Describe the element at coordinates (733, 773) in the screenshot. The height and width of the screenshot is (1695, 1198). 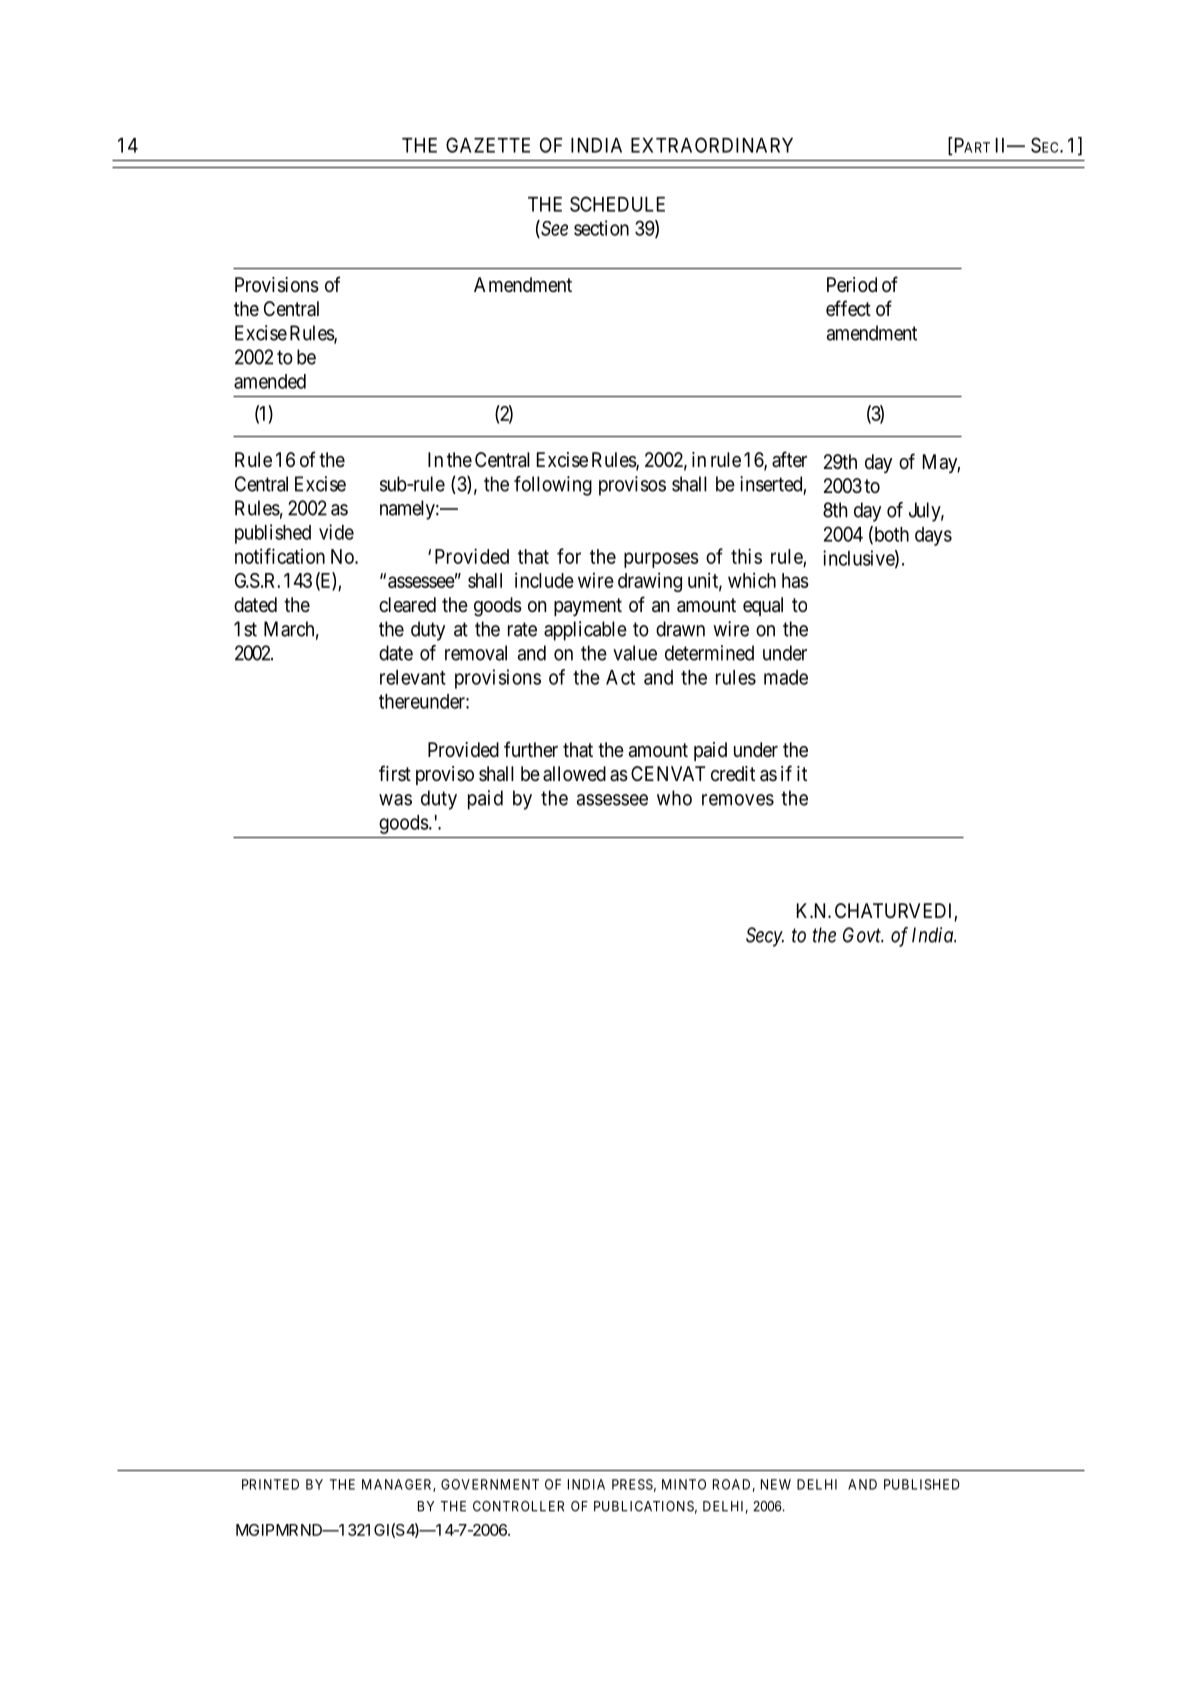
I see `credit` at that location.
